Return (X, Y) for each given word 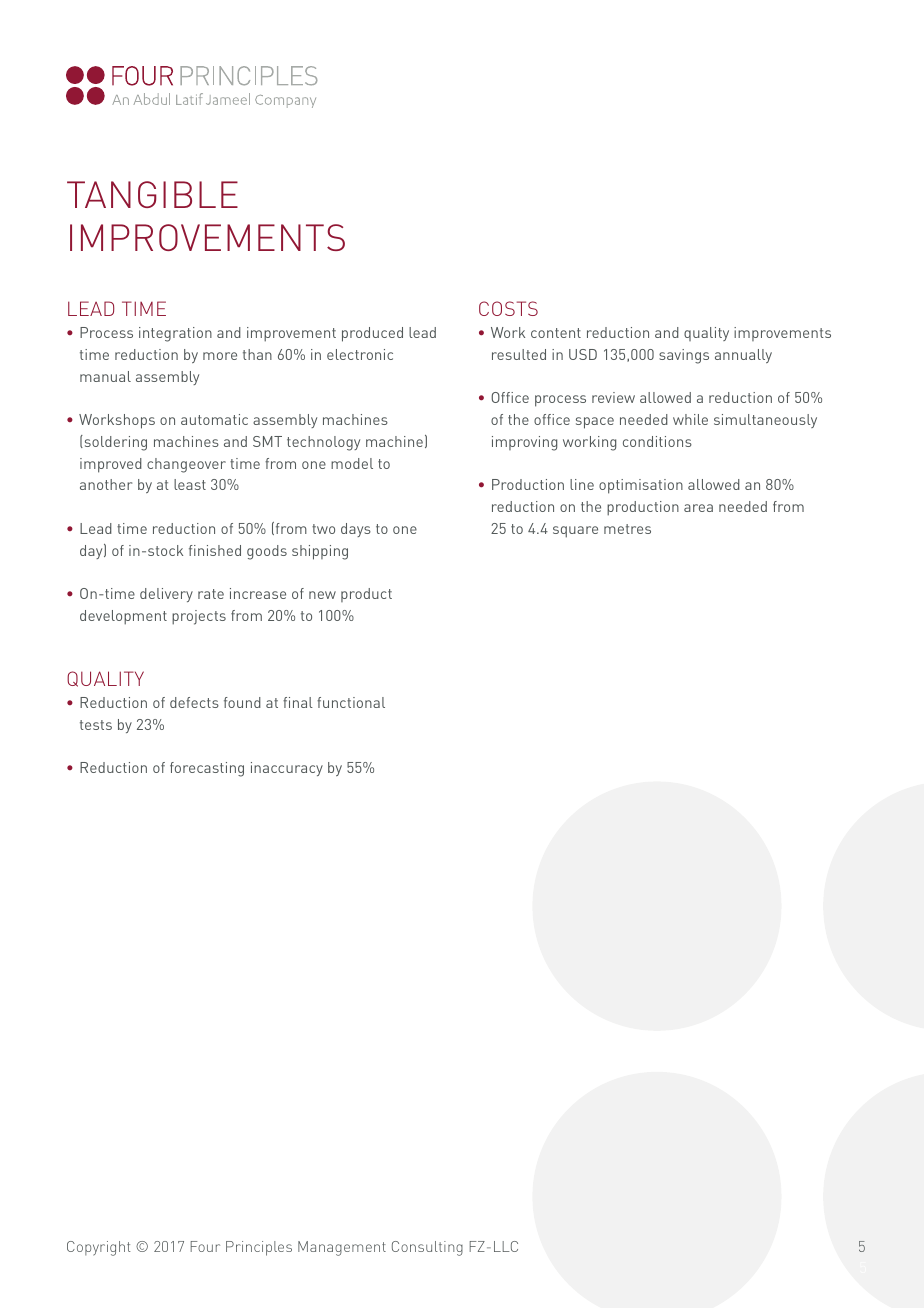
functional (351, 702)
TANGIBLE (152, 194)
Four (205, 1246)
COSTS (508, 308)
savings (684, 356)
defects (194, 702)
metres (627, 529)
